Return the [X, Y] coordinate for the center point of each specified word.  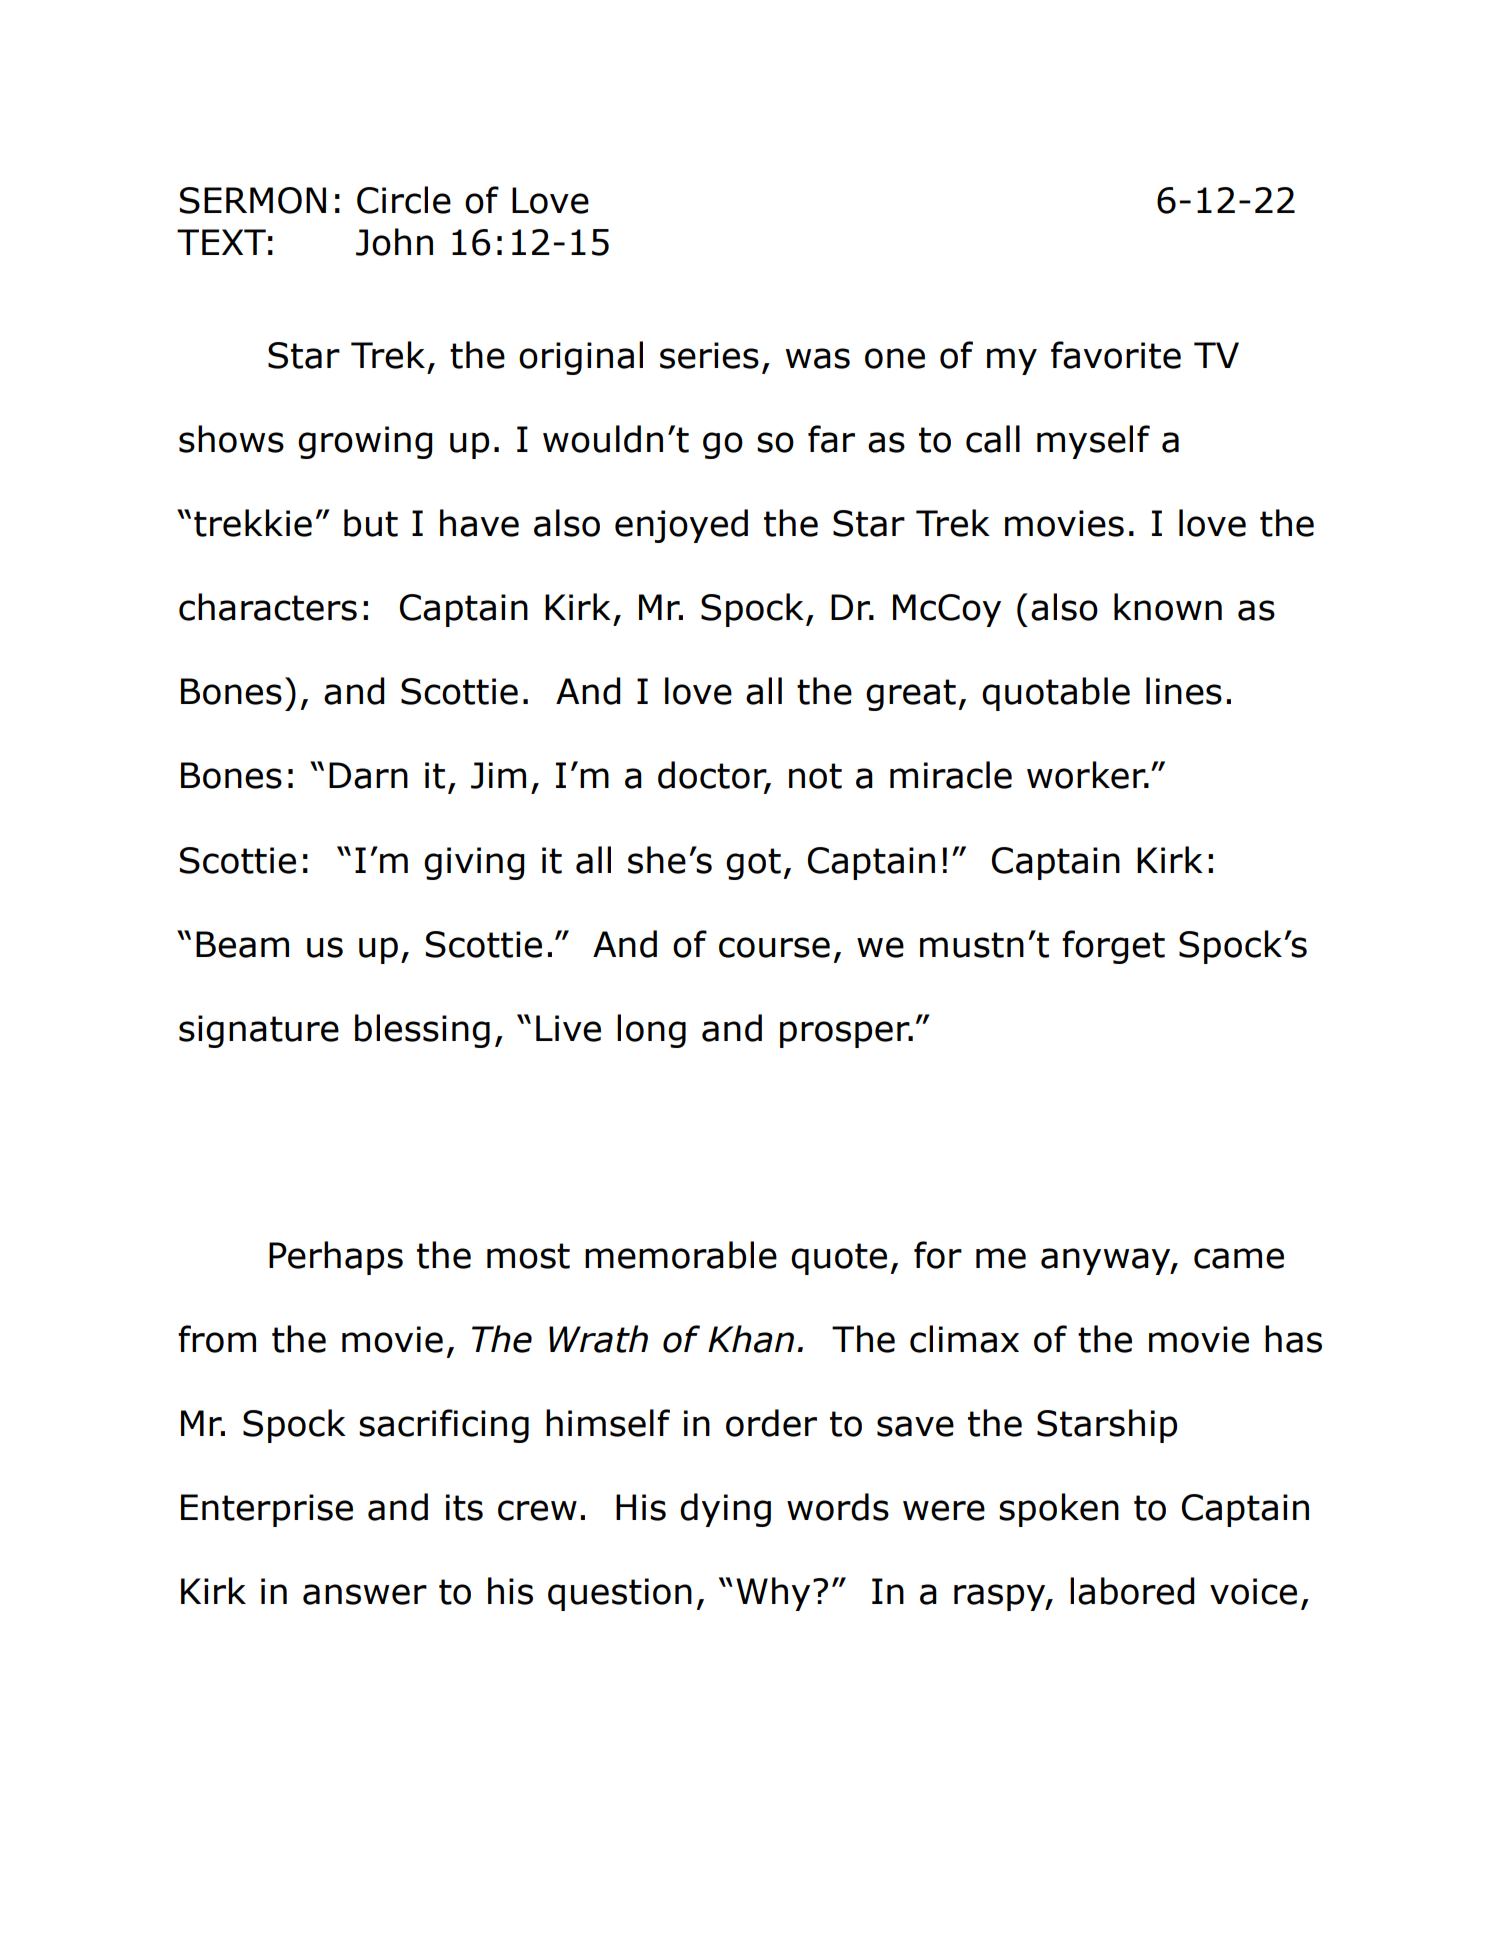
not [815, 776]
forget [1113, 947]
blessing [422, 1031]
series [709, 355]
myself [1093, 442]
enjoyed [681, 526]
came [1239, 1258]
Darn [368, 775]
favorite [1116, 355]
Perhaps [336, 1258]
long [651, 1031]
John [394, 242]
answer [365, 1594]
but [371, 523]
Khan [751, 1339]
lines [1184, 691]
